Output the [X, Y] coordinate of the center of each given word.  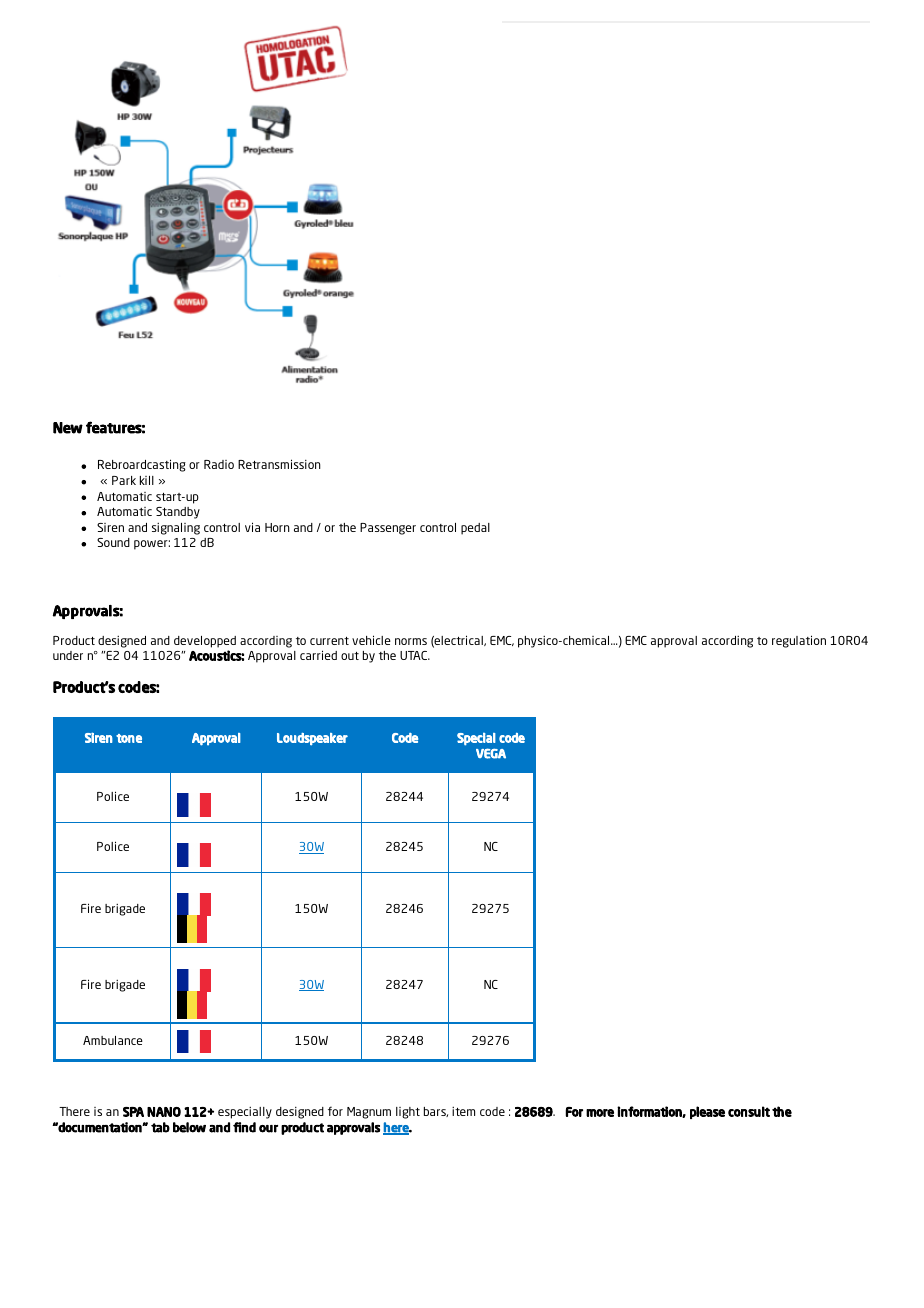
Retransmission [279, 464]
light [408, 1113]
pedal [475, 529]
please [707, 1112]
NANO [164, 1112]
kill [147, 480]
